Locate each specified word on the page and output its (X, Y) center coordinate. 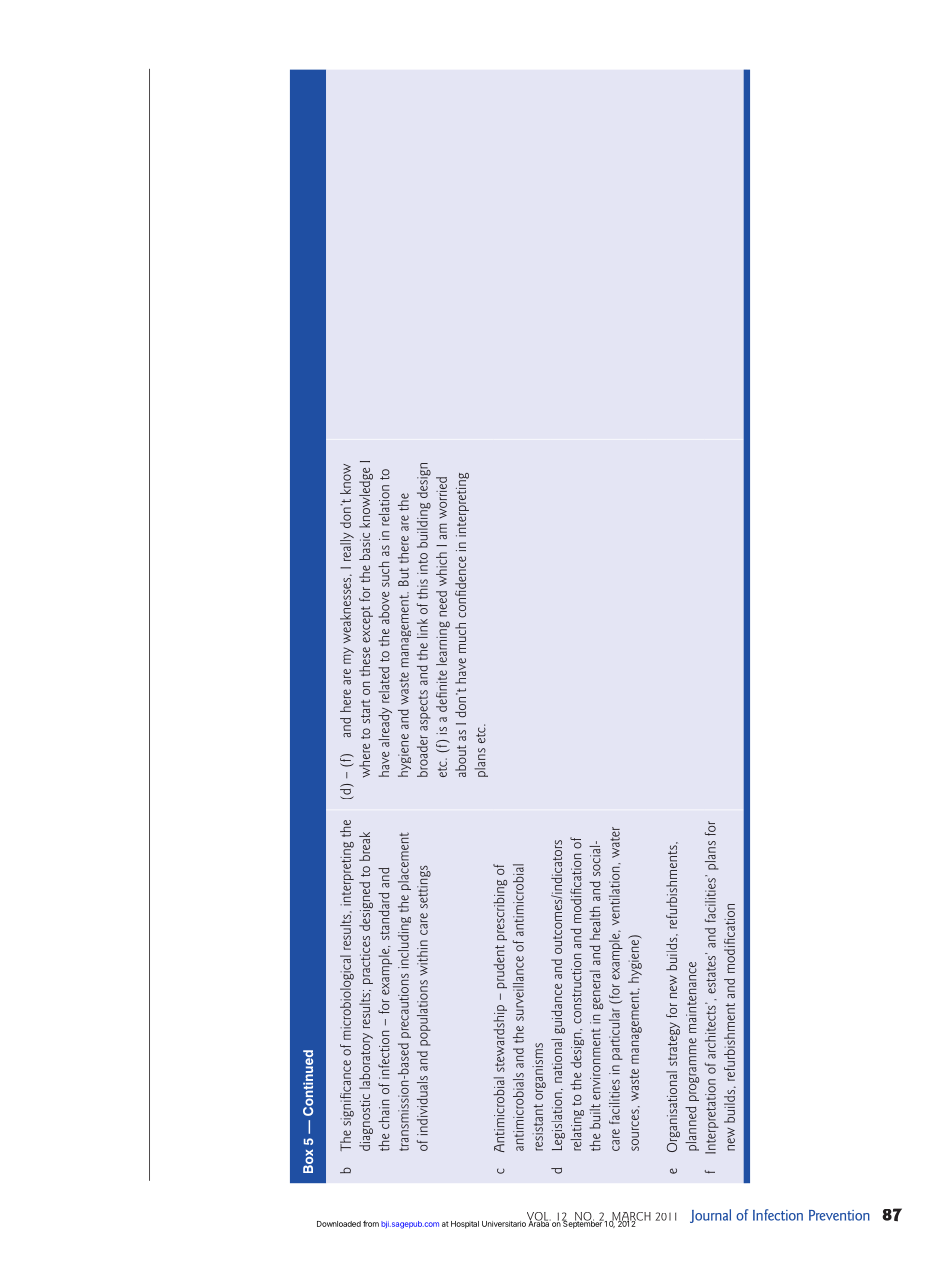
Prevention (839, 1215)
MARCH (630, 1217)
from (371, 1223)
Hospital (465, 1225)
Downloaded (339, 1224)
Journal (710, 1216)
